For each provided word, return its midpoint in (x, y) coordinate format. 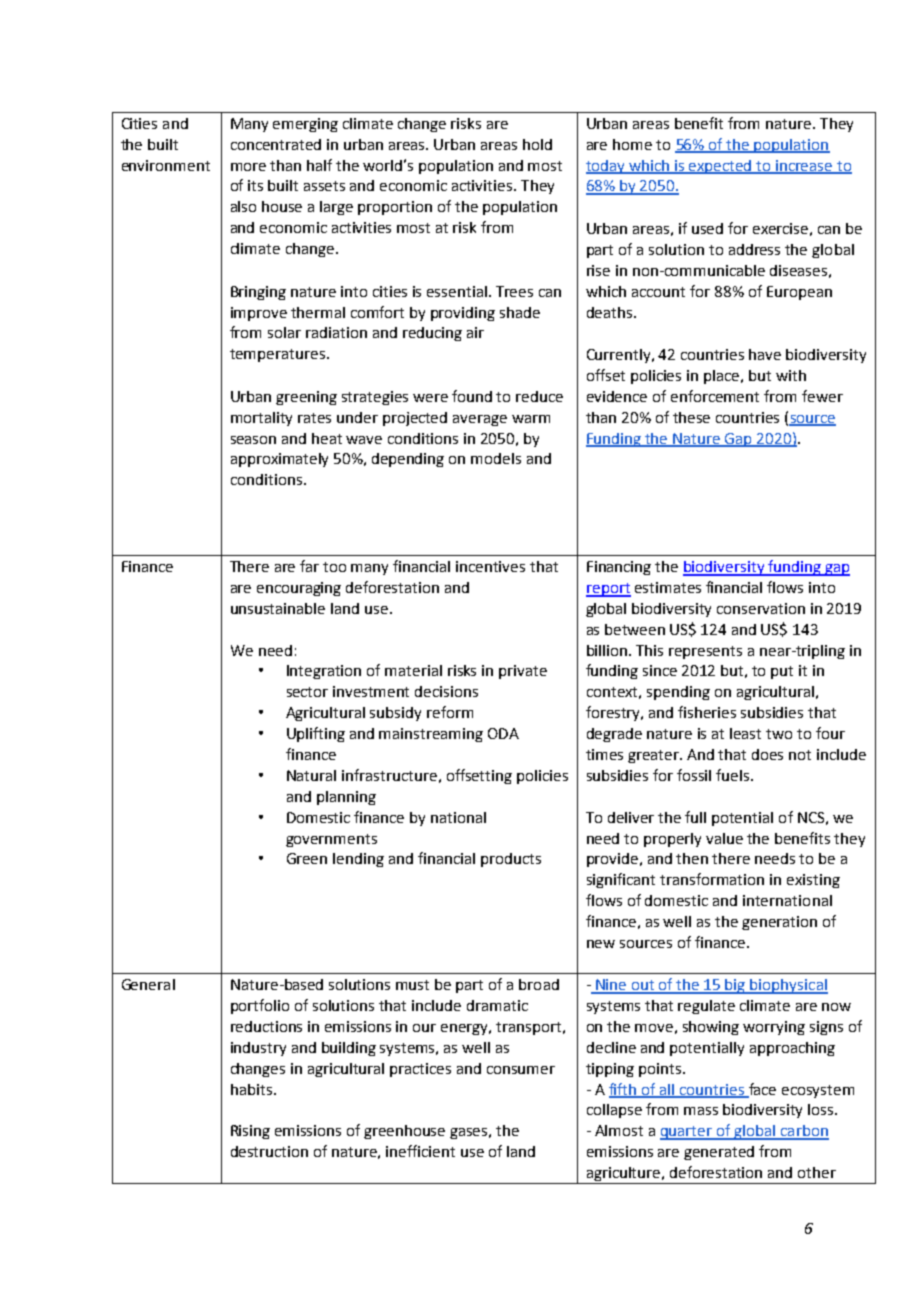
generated (719, 1153)
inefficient (420, 1151)
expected (721, 167)
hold (537, 144)
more (248, 167)
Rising (250, 1132)
